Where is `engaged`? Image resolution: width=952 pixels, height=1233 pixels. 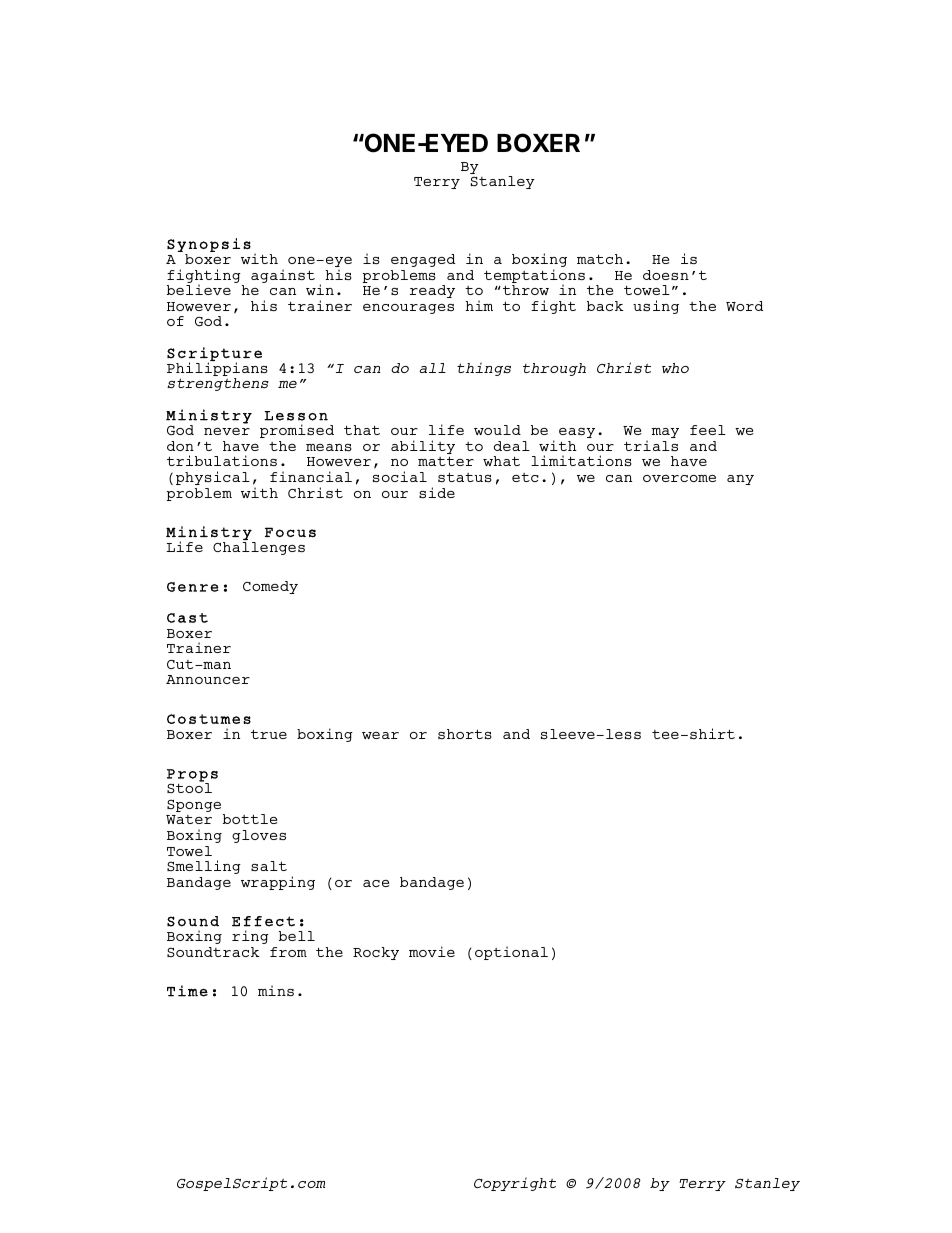 engaged is located at coordinates (423, 260).
